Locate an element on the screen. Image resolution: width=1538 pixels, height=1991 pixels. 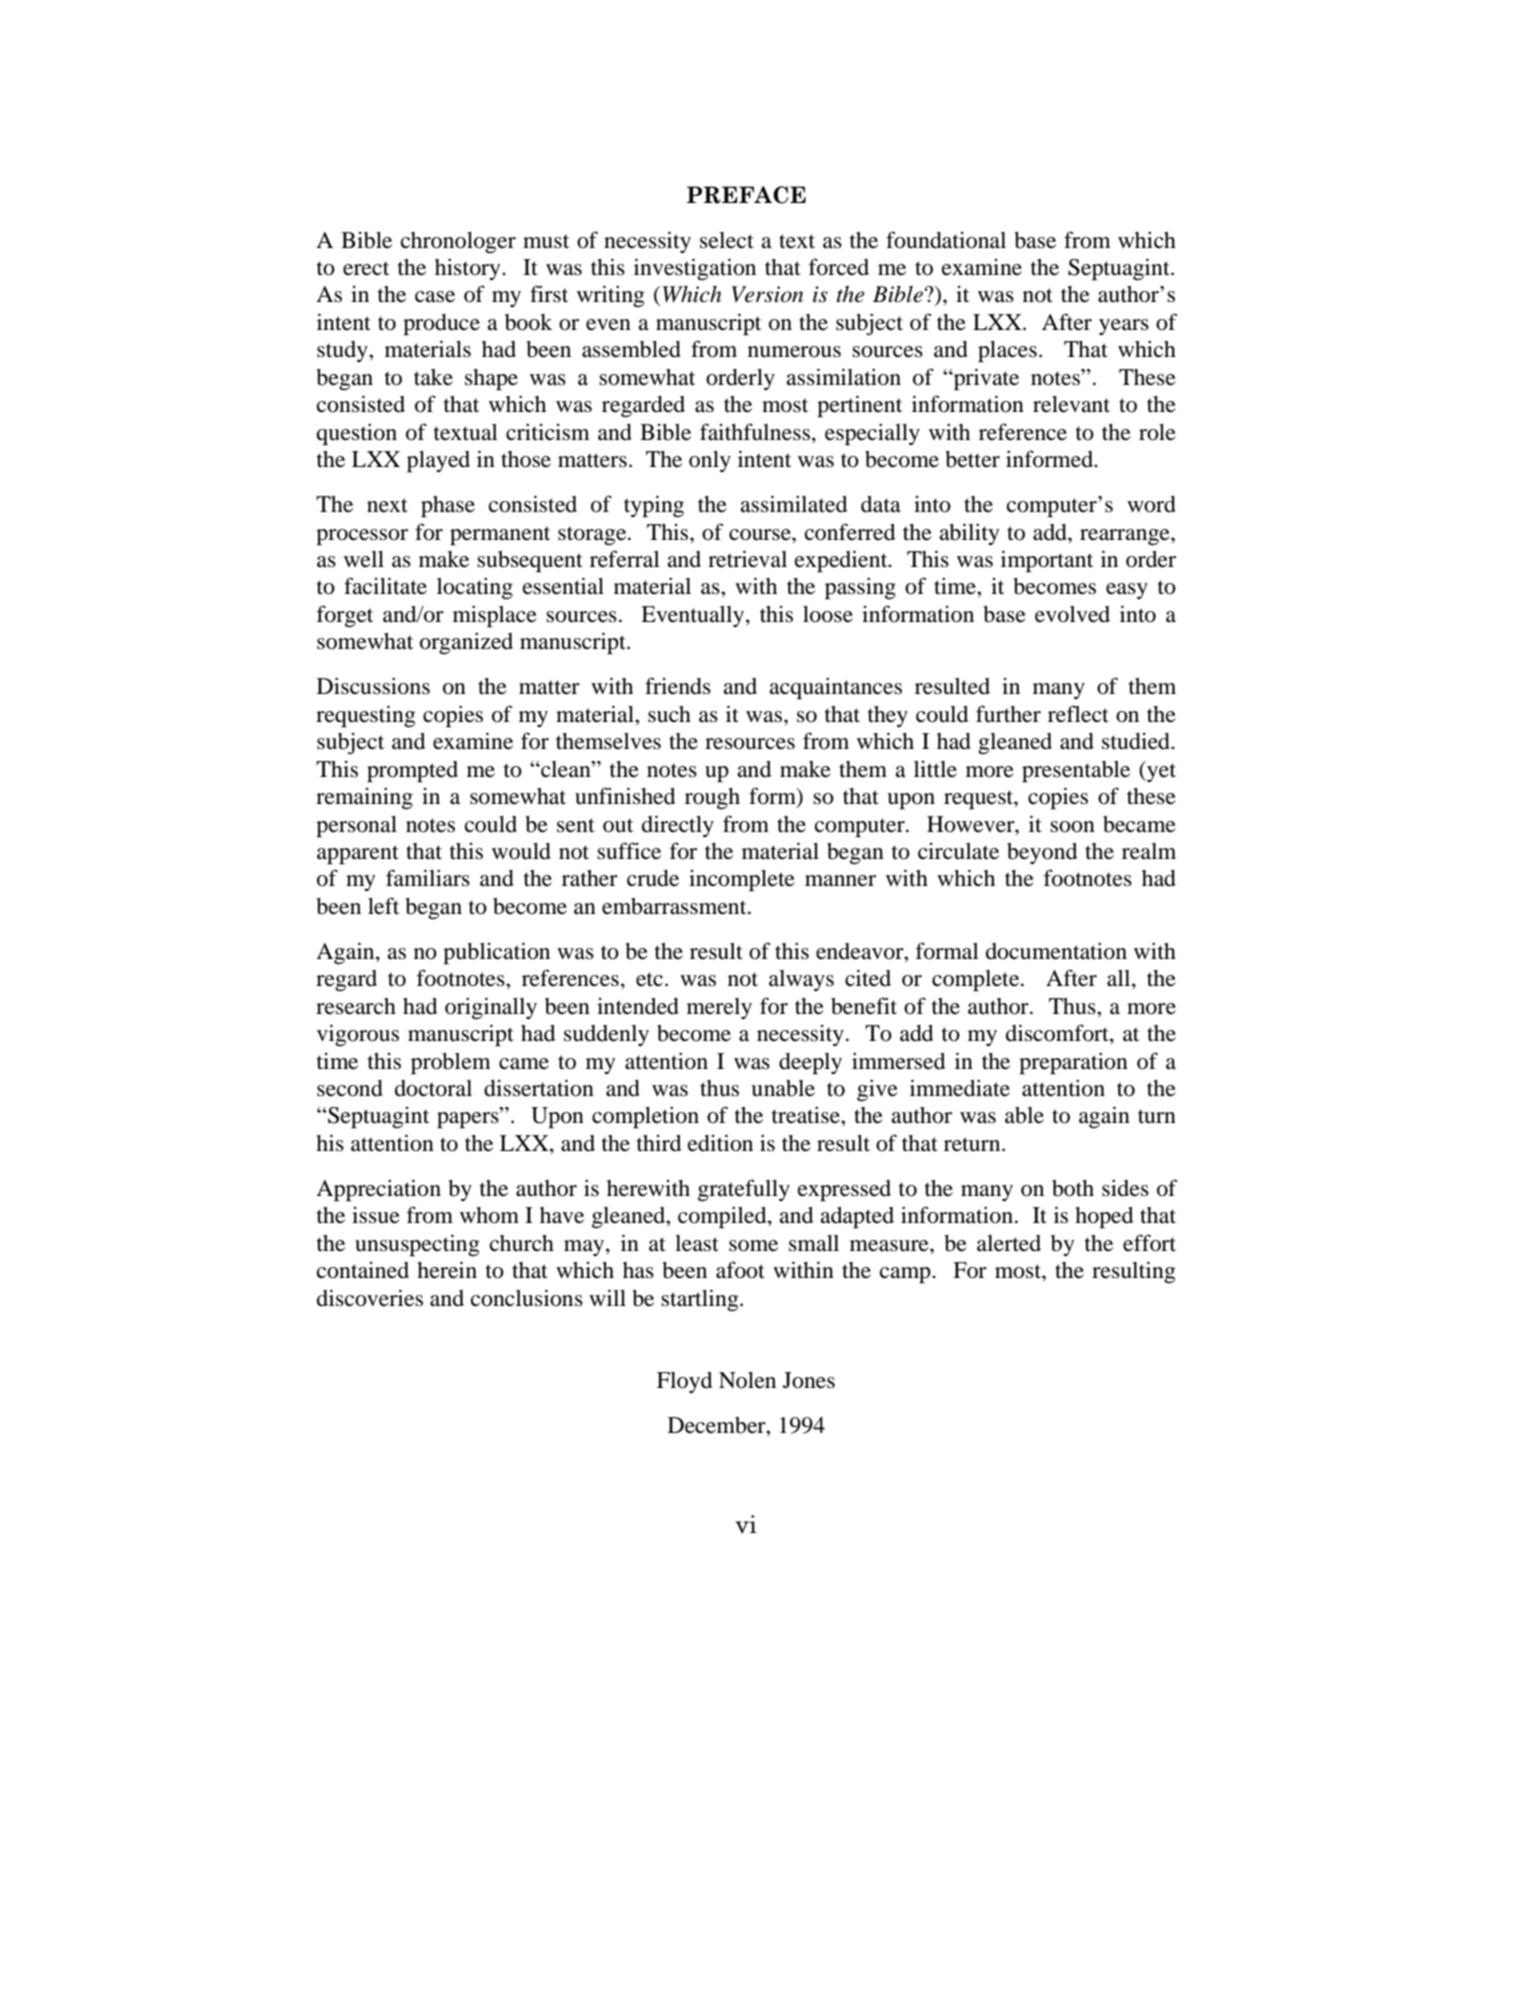
select is located at coordinates (727, 240).
